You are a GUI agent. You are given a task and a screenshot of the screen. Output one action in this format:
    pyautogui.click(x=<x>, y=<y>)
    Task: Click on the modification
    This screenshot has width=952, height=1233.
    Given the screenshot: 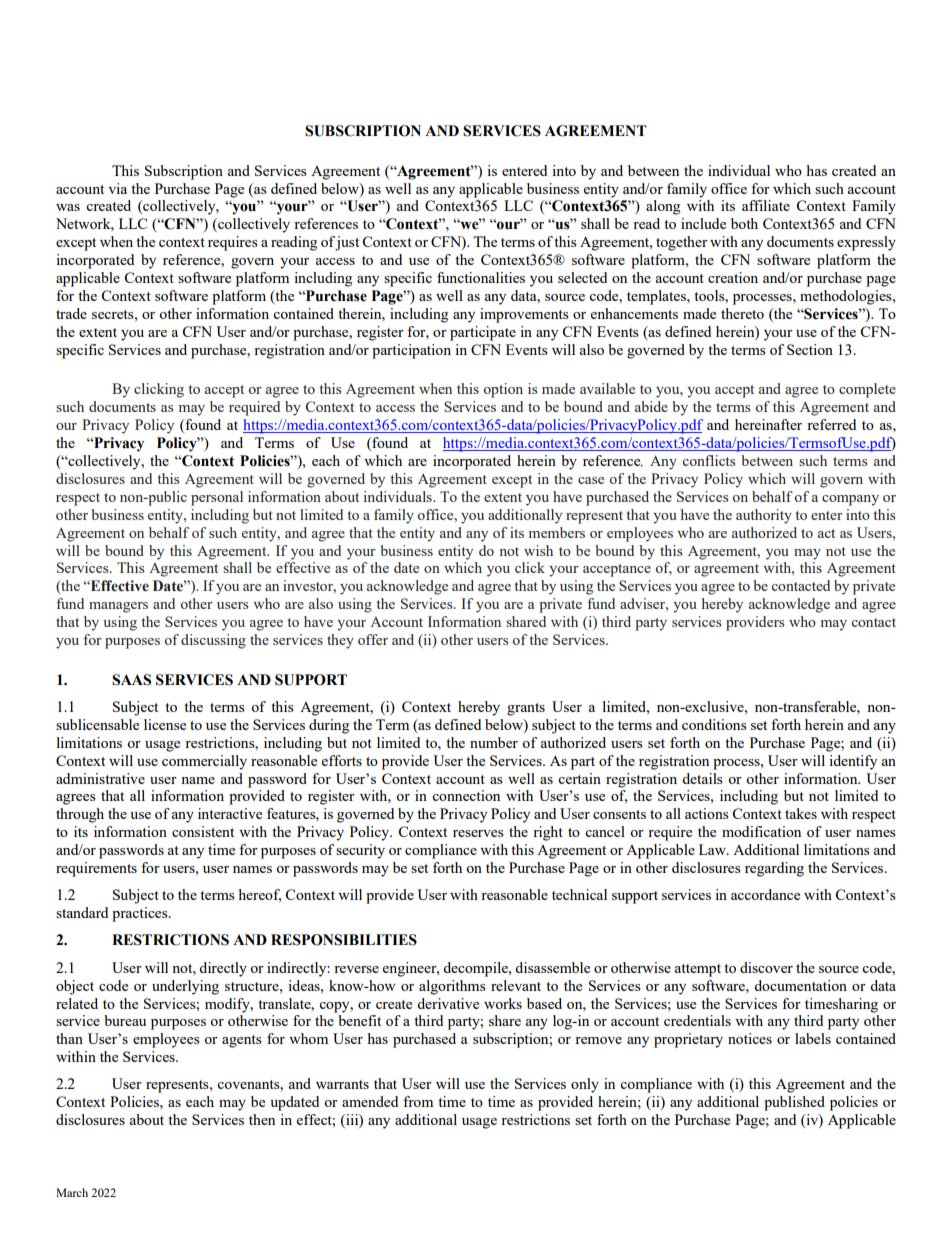 What is the action you would take?
    pyautogui.click(x=761, y=831)
